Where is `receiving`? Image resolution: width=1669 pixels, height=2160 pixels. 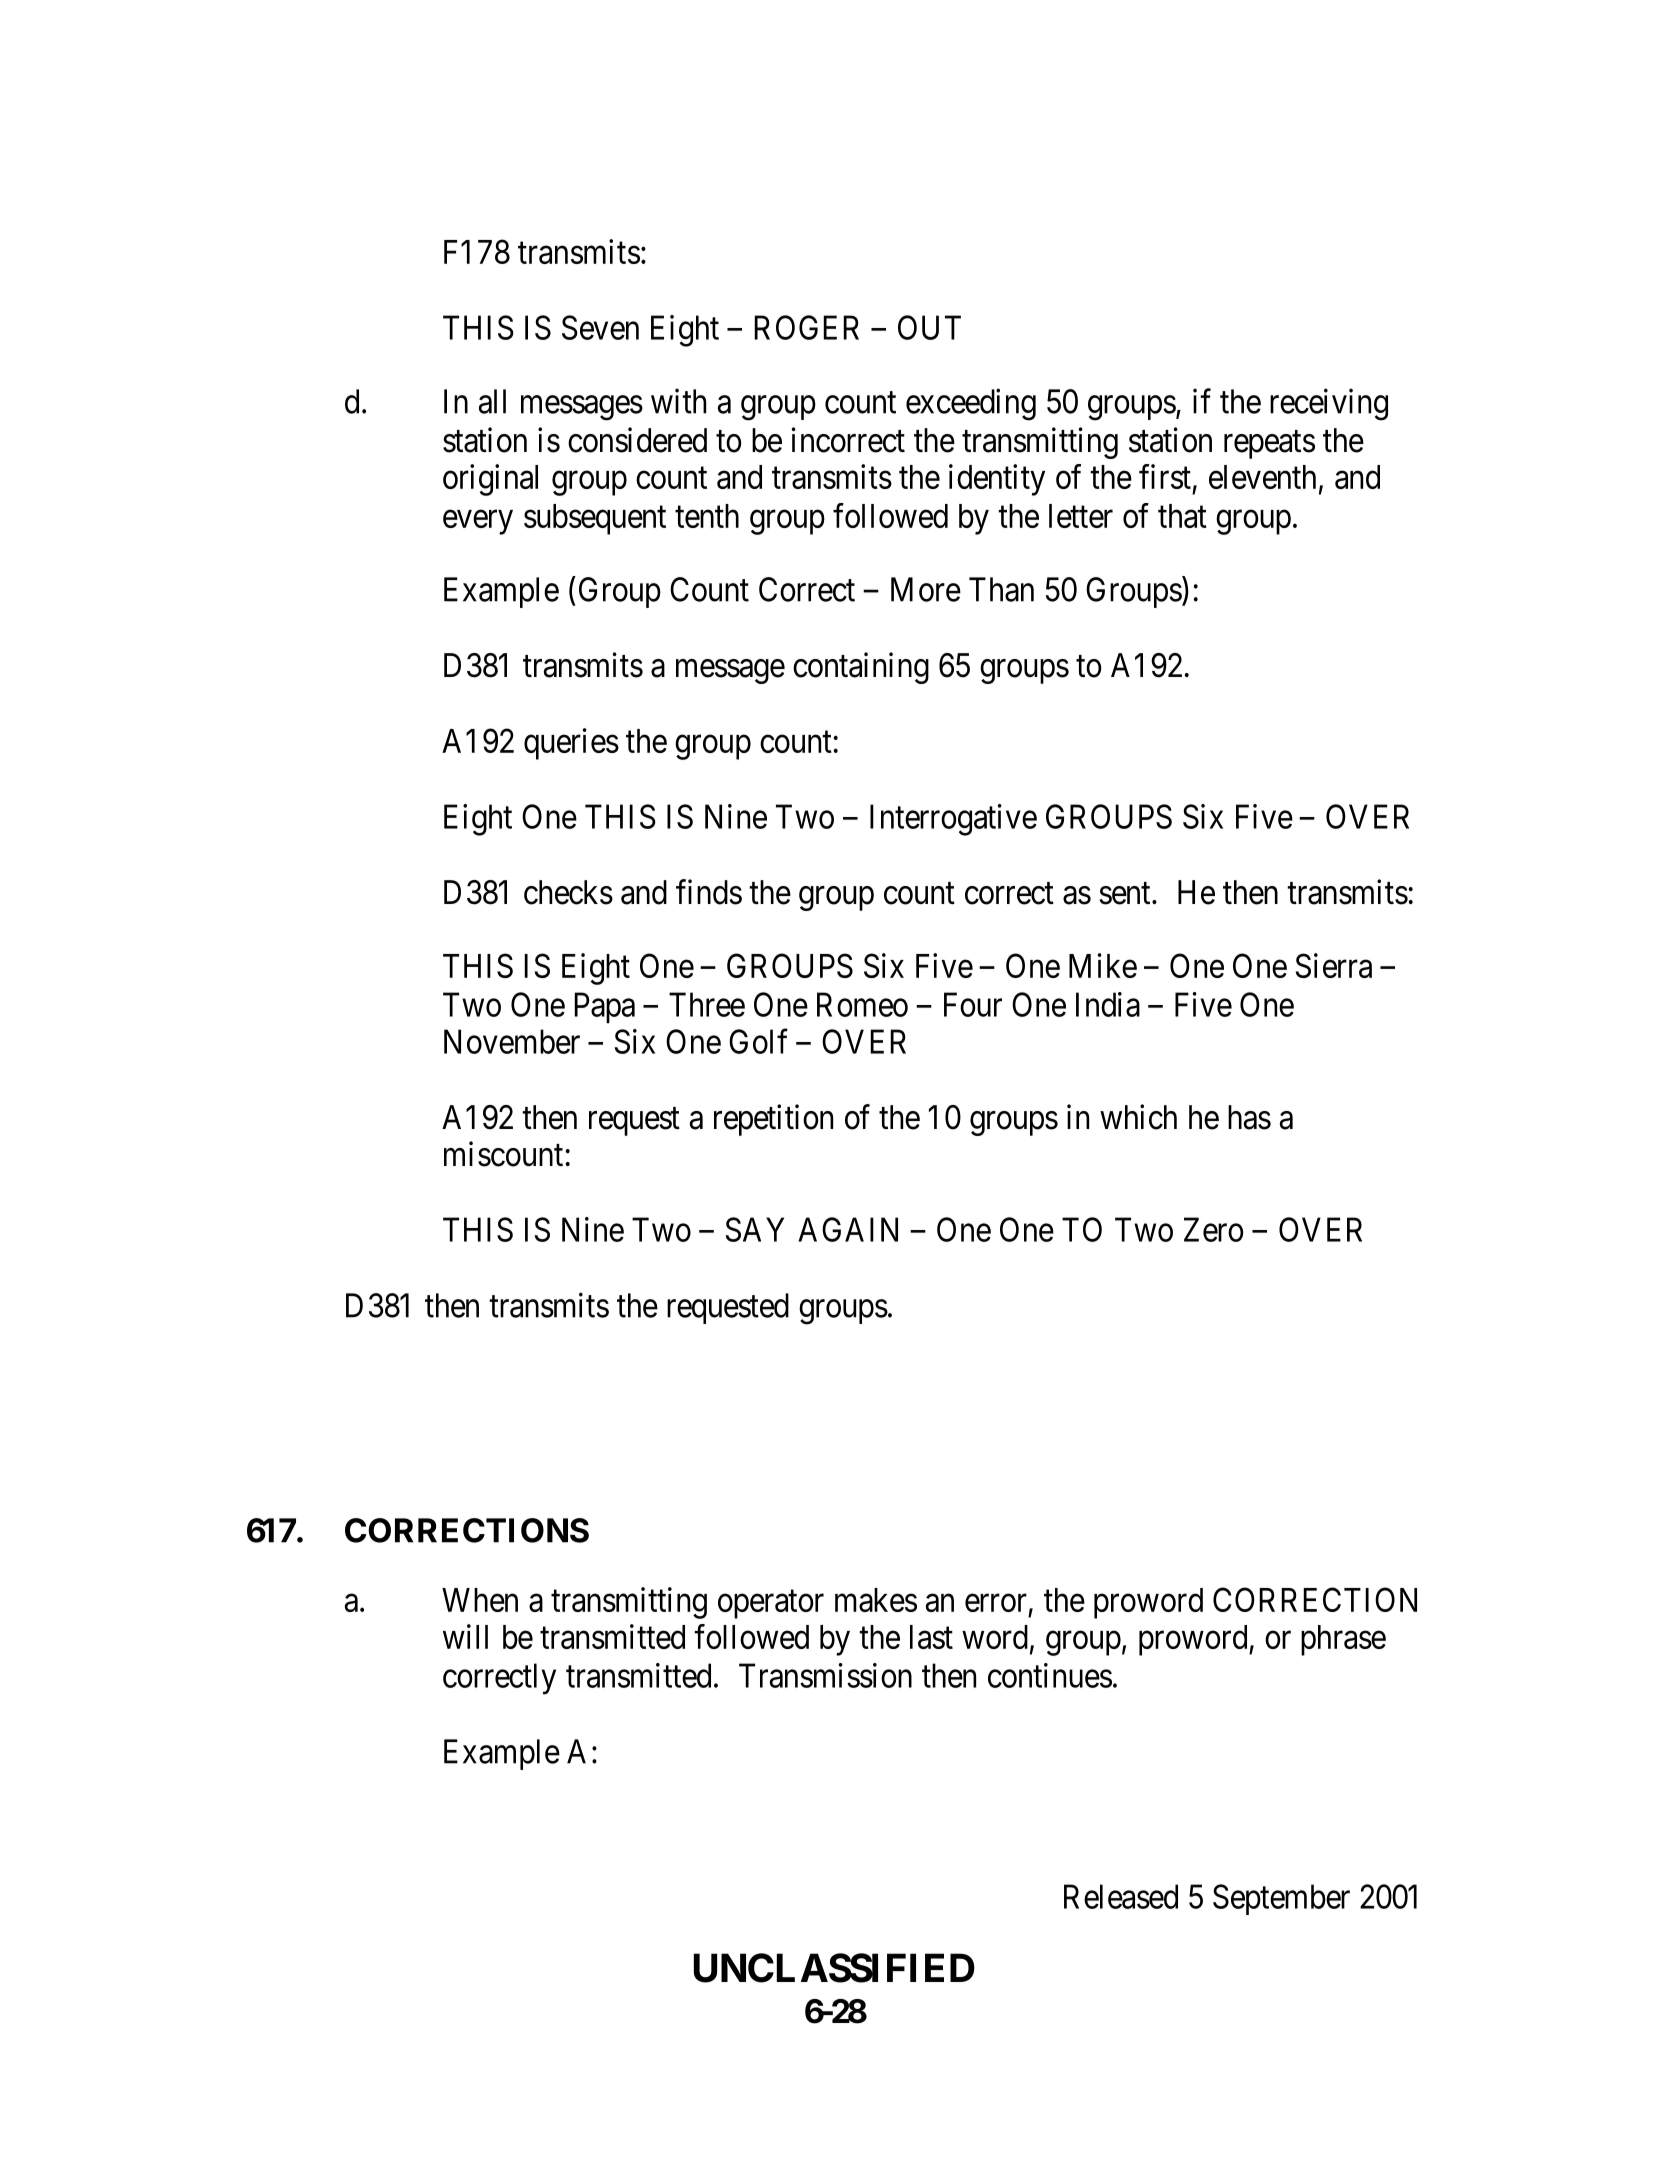
receiving is located at coordinates (1329, 404).
